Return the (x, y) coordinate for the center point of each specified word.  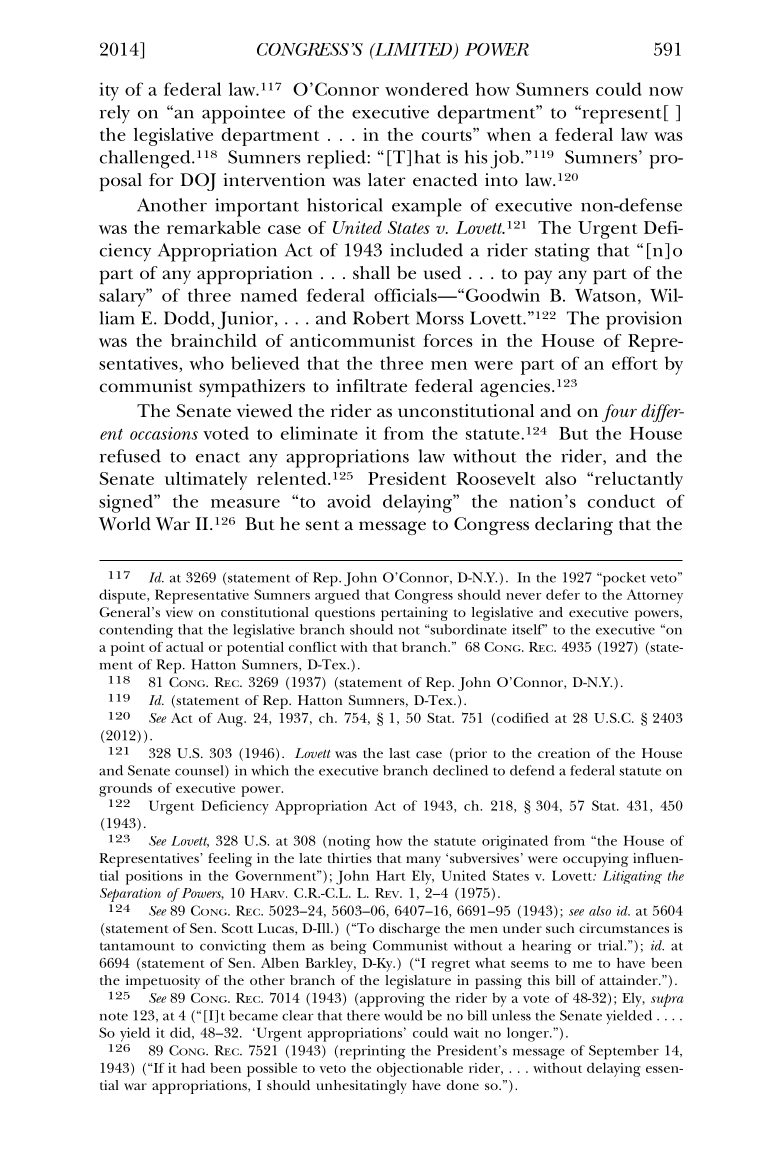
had (193, 1067)
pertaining (414, 614)
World (125, 524)
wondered (426, 89)
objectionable (420, 1069)
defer (563, 594)
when (509, 134)
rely (115, 114)
